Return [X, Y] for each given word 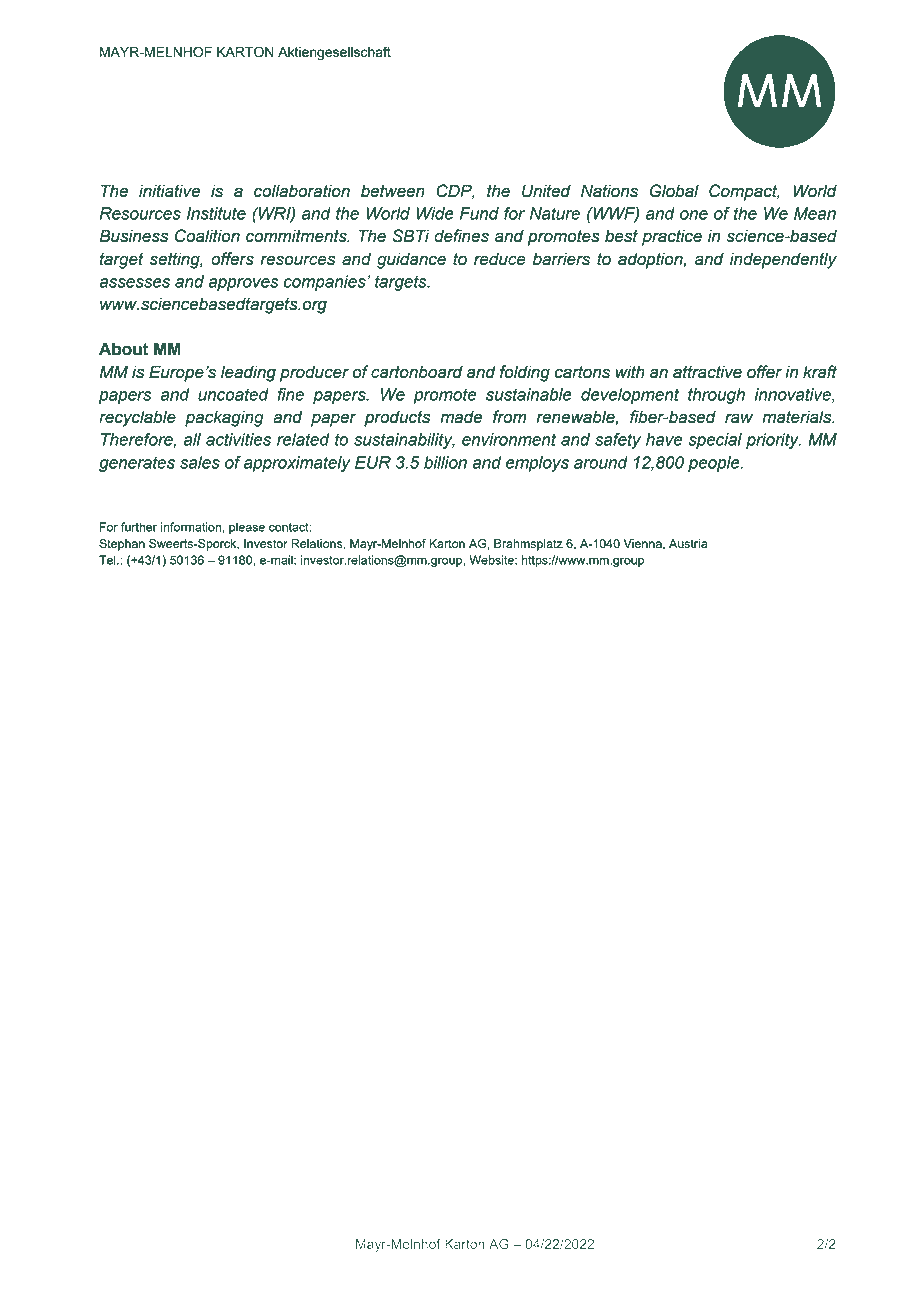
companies [325, 283]
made [461, 417]
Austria [688, 543]
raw [739, 418]
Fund [479, 213]
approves [243, 284]
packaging [224, 418]
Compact [744, 192]
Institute [216, 213]
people [715, 464]
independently [783, 260]
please [247, 528]
